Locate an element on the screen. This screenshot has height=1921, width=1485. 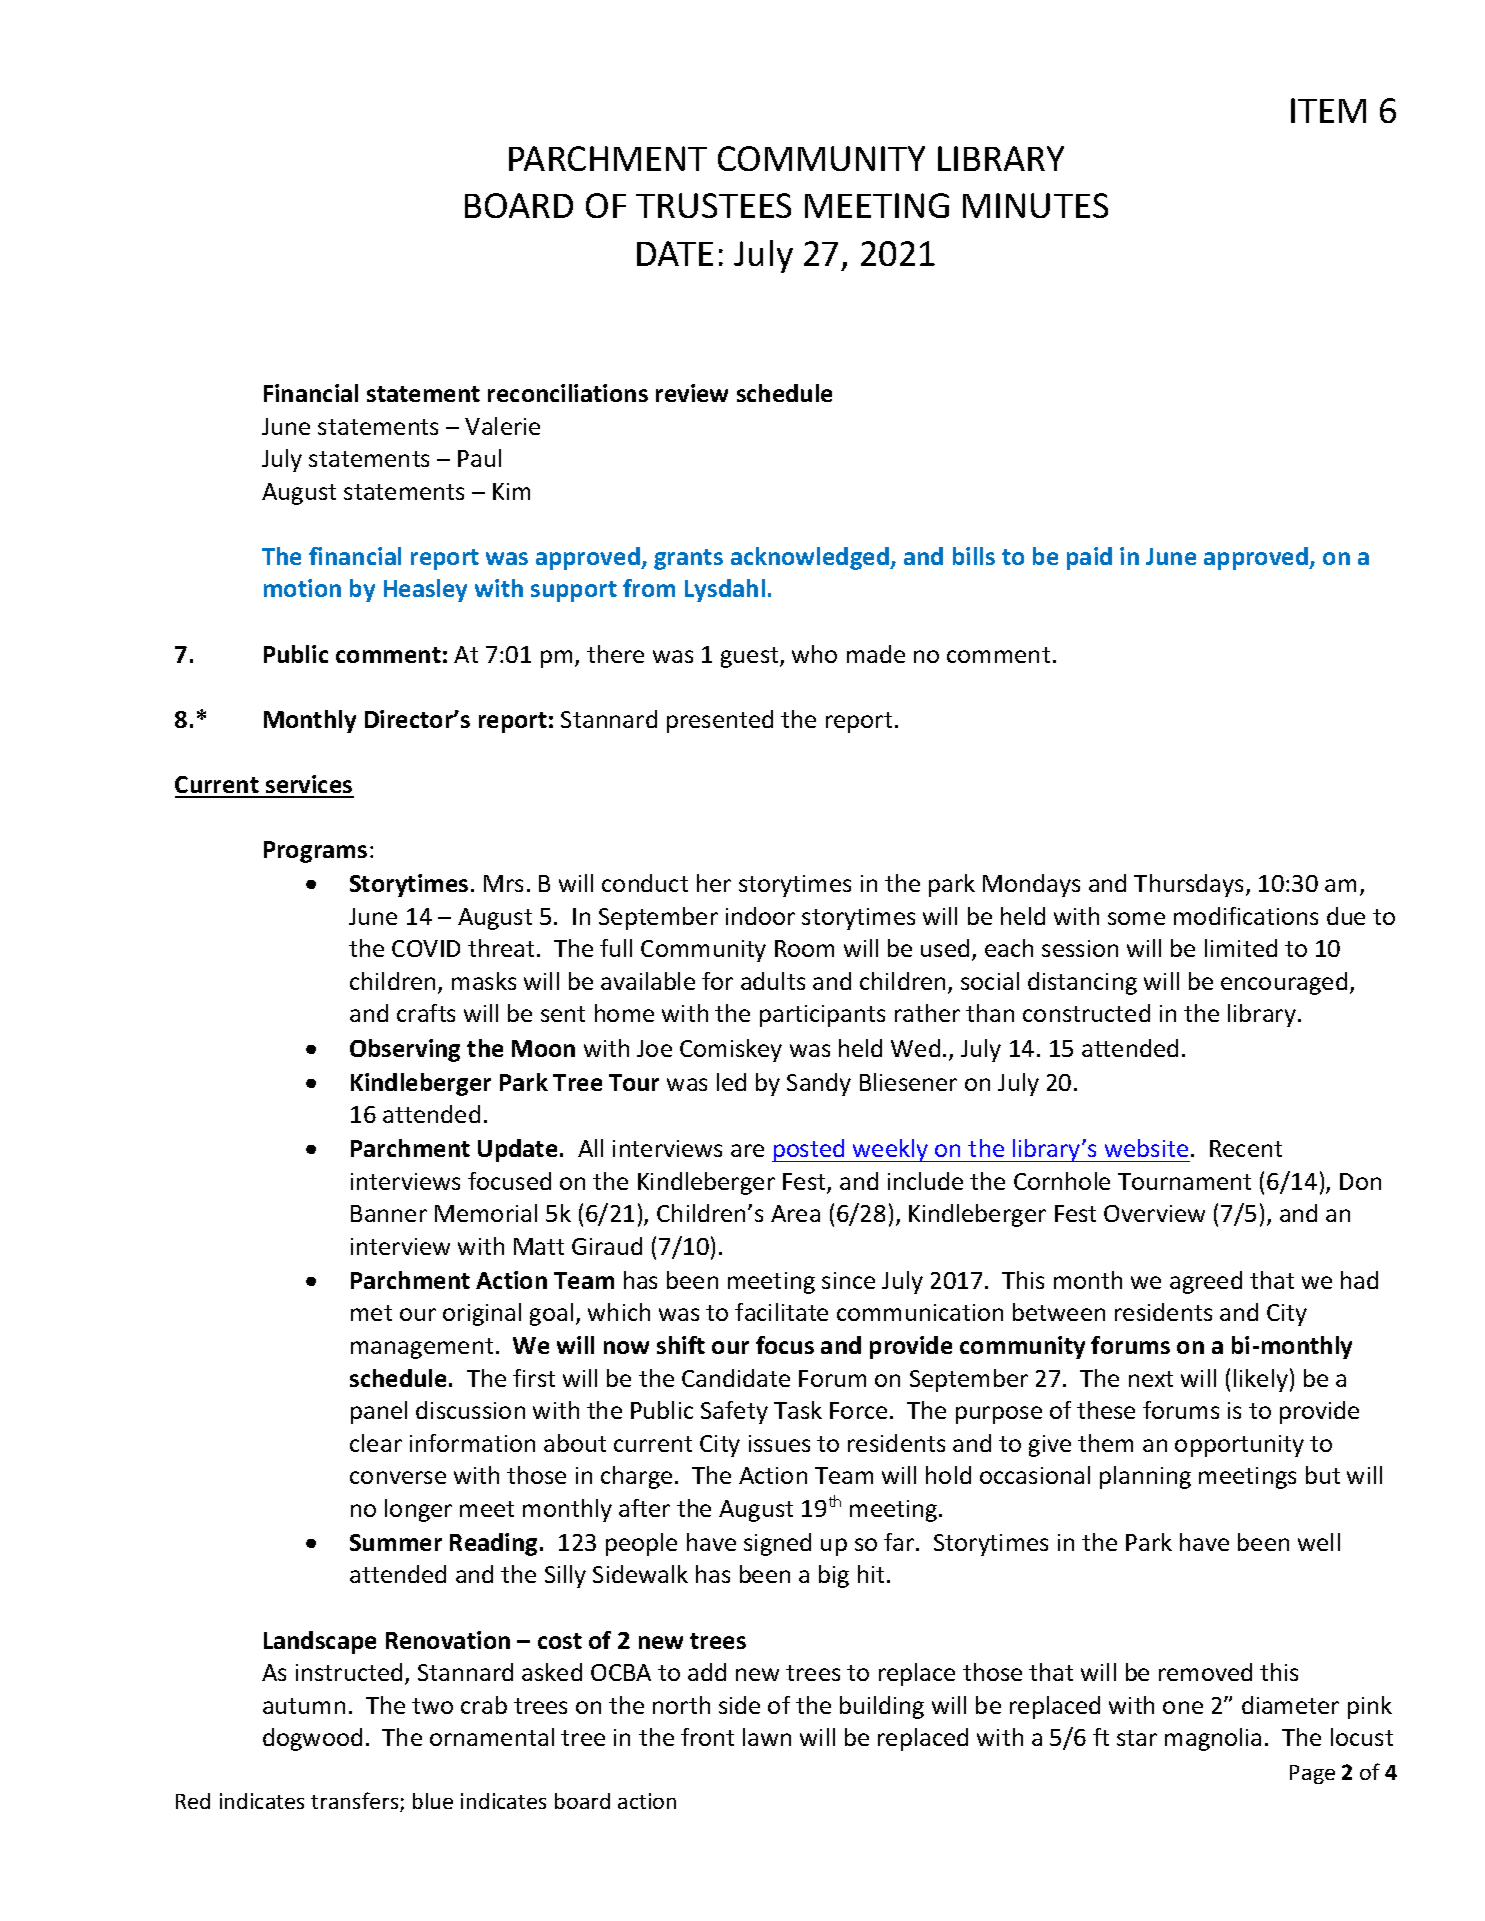
TRUSTEES is located at coordinates (713, 205).
